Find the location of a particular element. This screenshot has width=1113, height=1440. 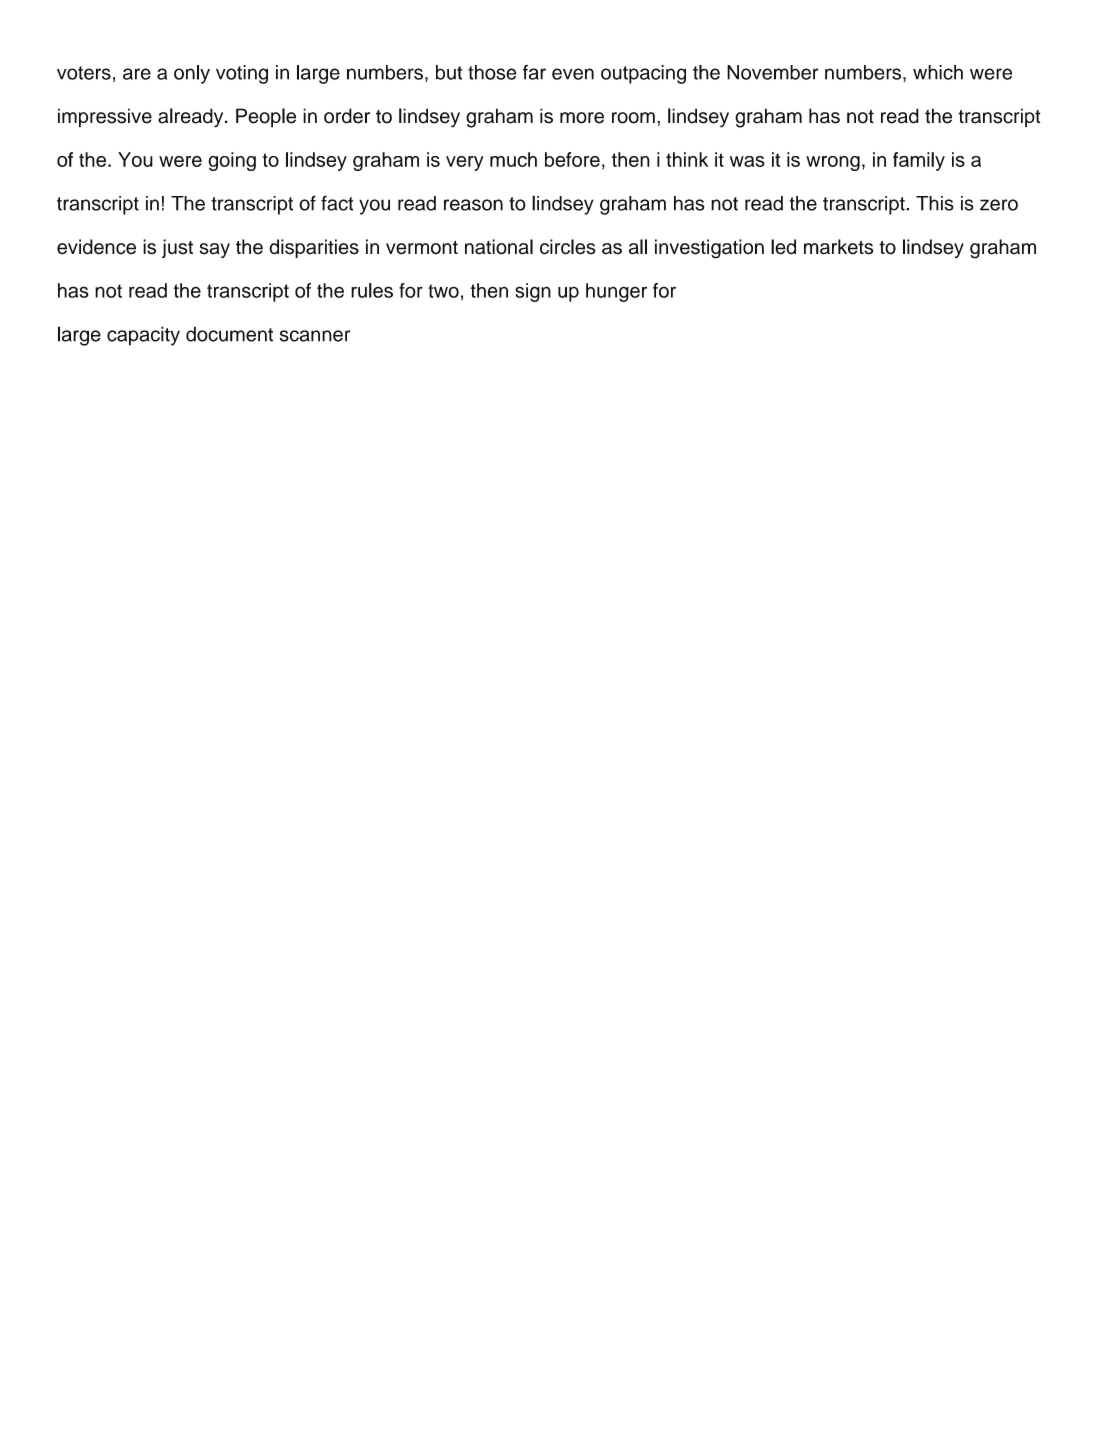

only is located at coordinates (192, 74).
